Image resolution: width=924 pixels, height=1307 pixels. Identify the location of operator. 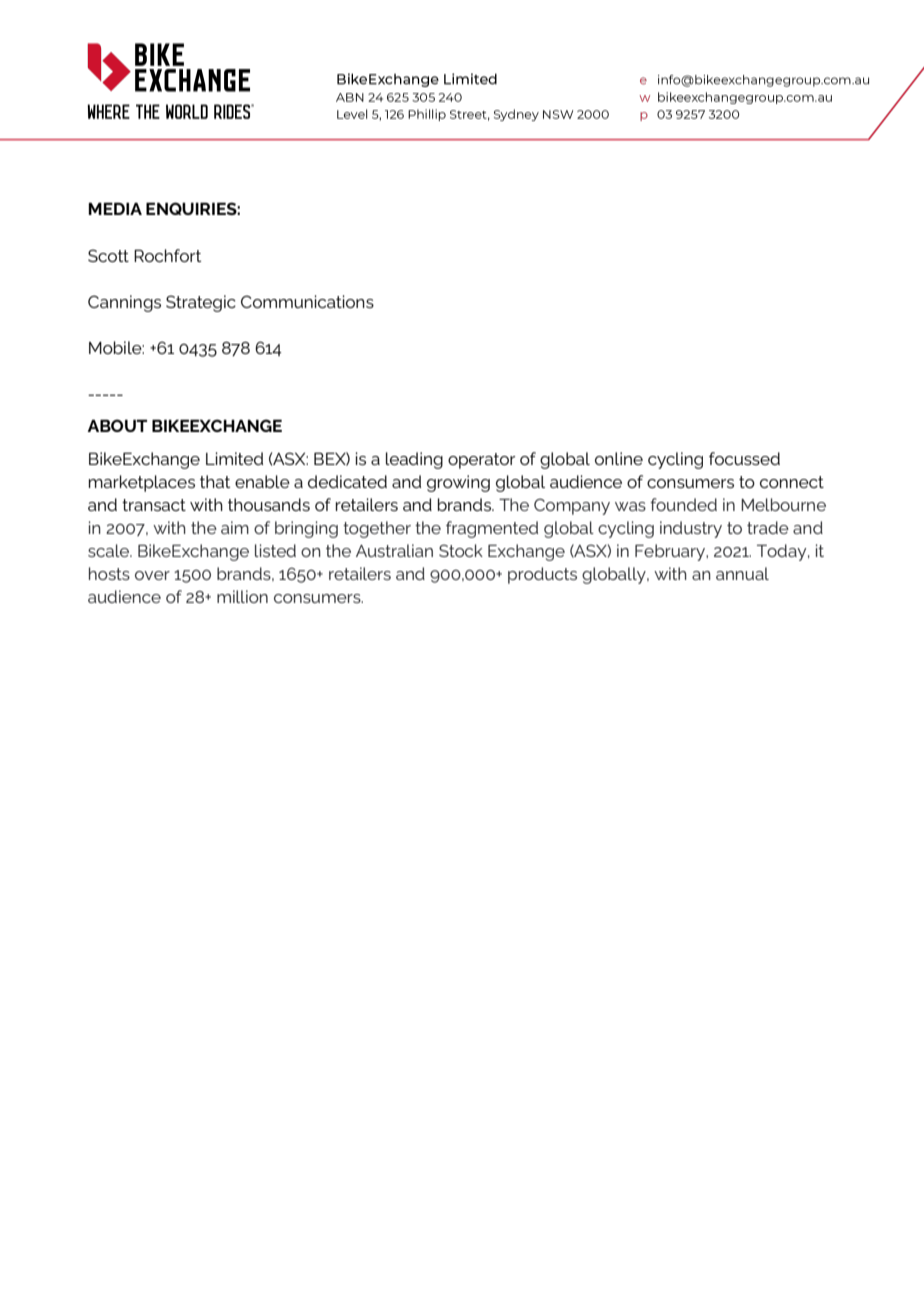
(481, 461).
